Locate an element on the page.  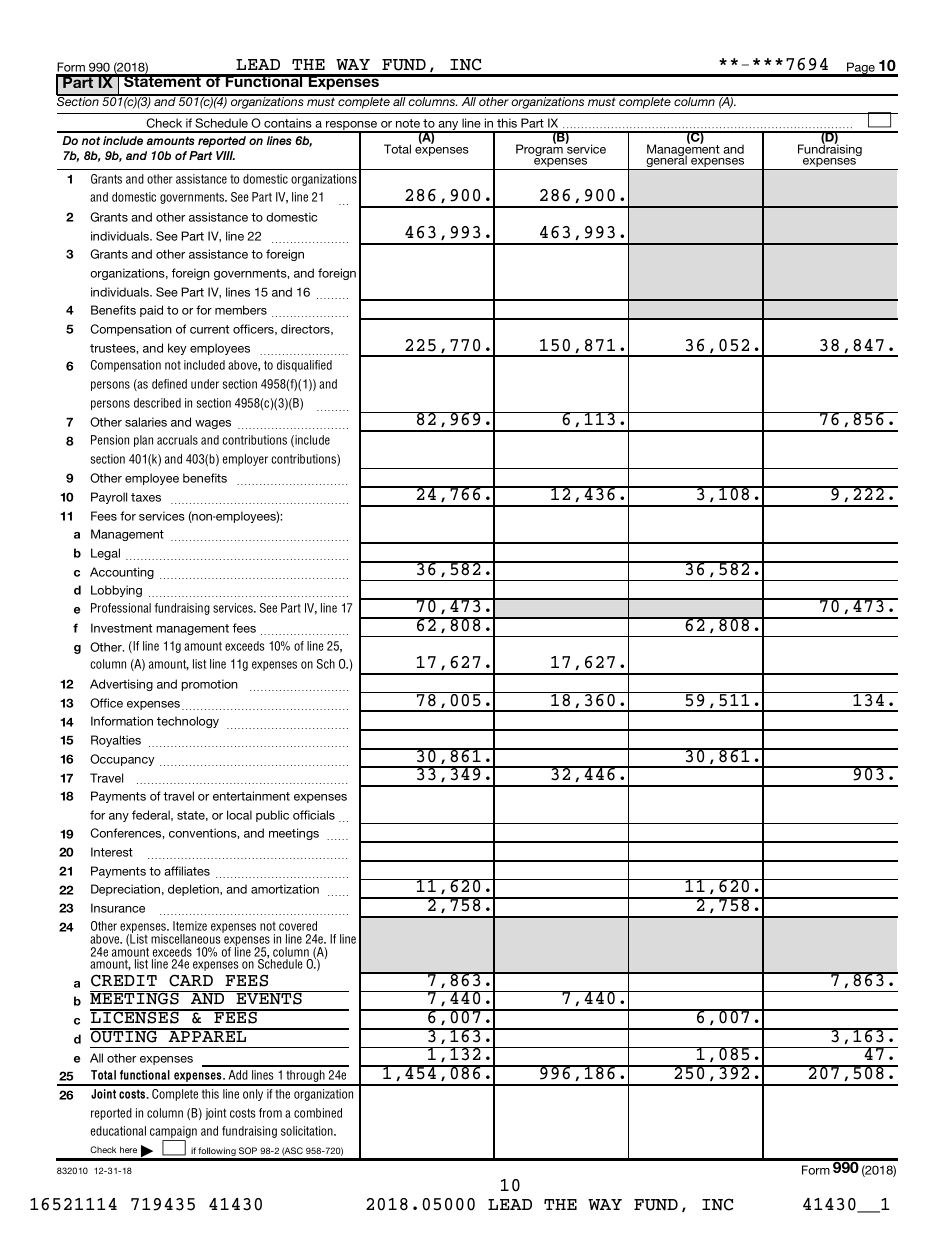
response is located at coordinates (352, 127).
